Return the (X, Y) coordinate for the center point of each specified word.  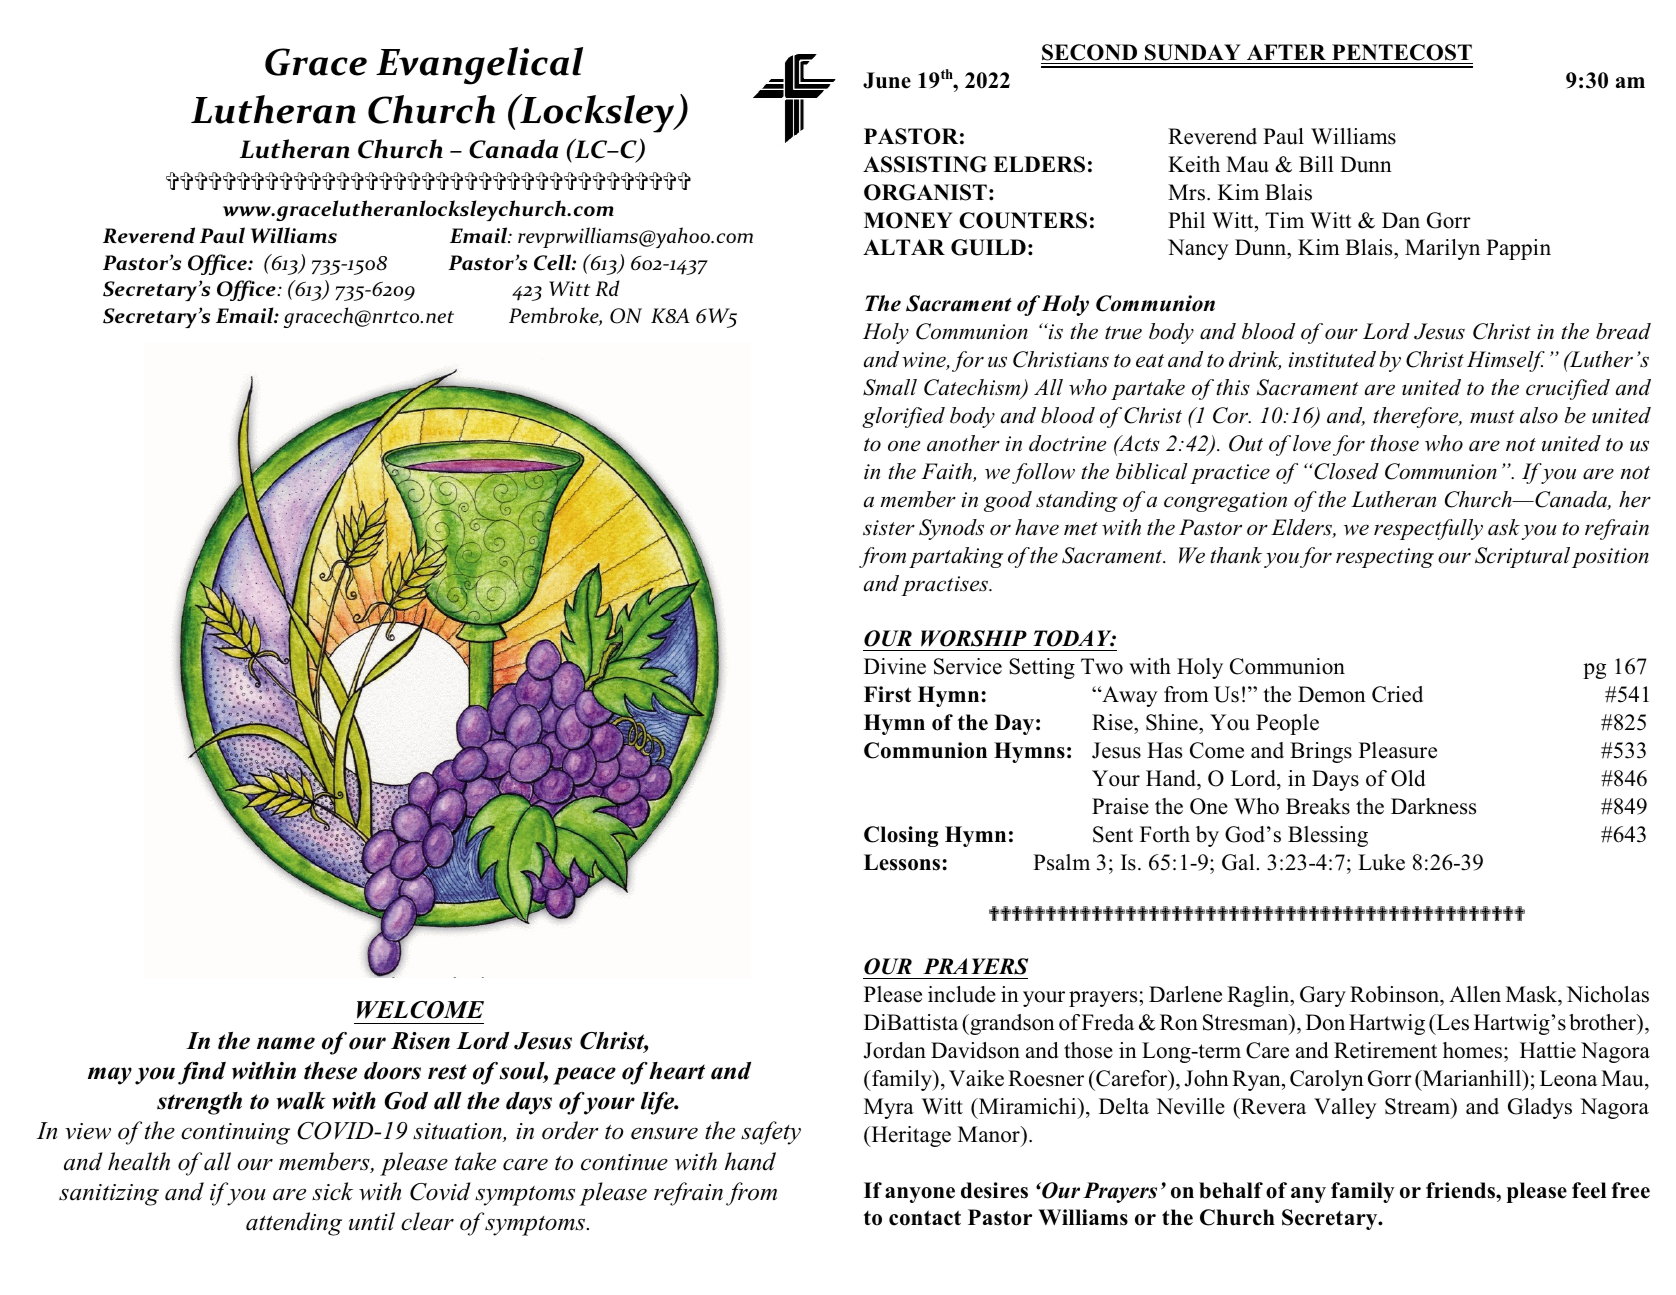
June (887, 80)
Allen (1475, 994)
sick (332, 1191)
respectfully (1428, 529)
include (962, 994)
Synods (951, 529)
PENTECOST (1402, 52)
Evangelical (479, 66)
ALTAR (904, 247)
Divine (895, 666)
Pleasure (1398, 750)
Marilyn (1442, 249)
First (887, 694)
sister (889, 528)
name (286, 1043)
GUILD (988, 247)
